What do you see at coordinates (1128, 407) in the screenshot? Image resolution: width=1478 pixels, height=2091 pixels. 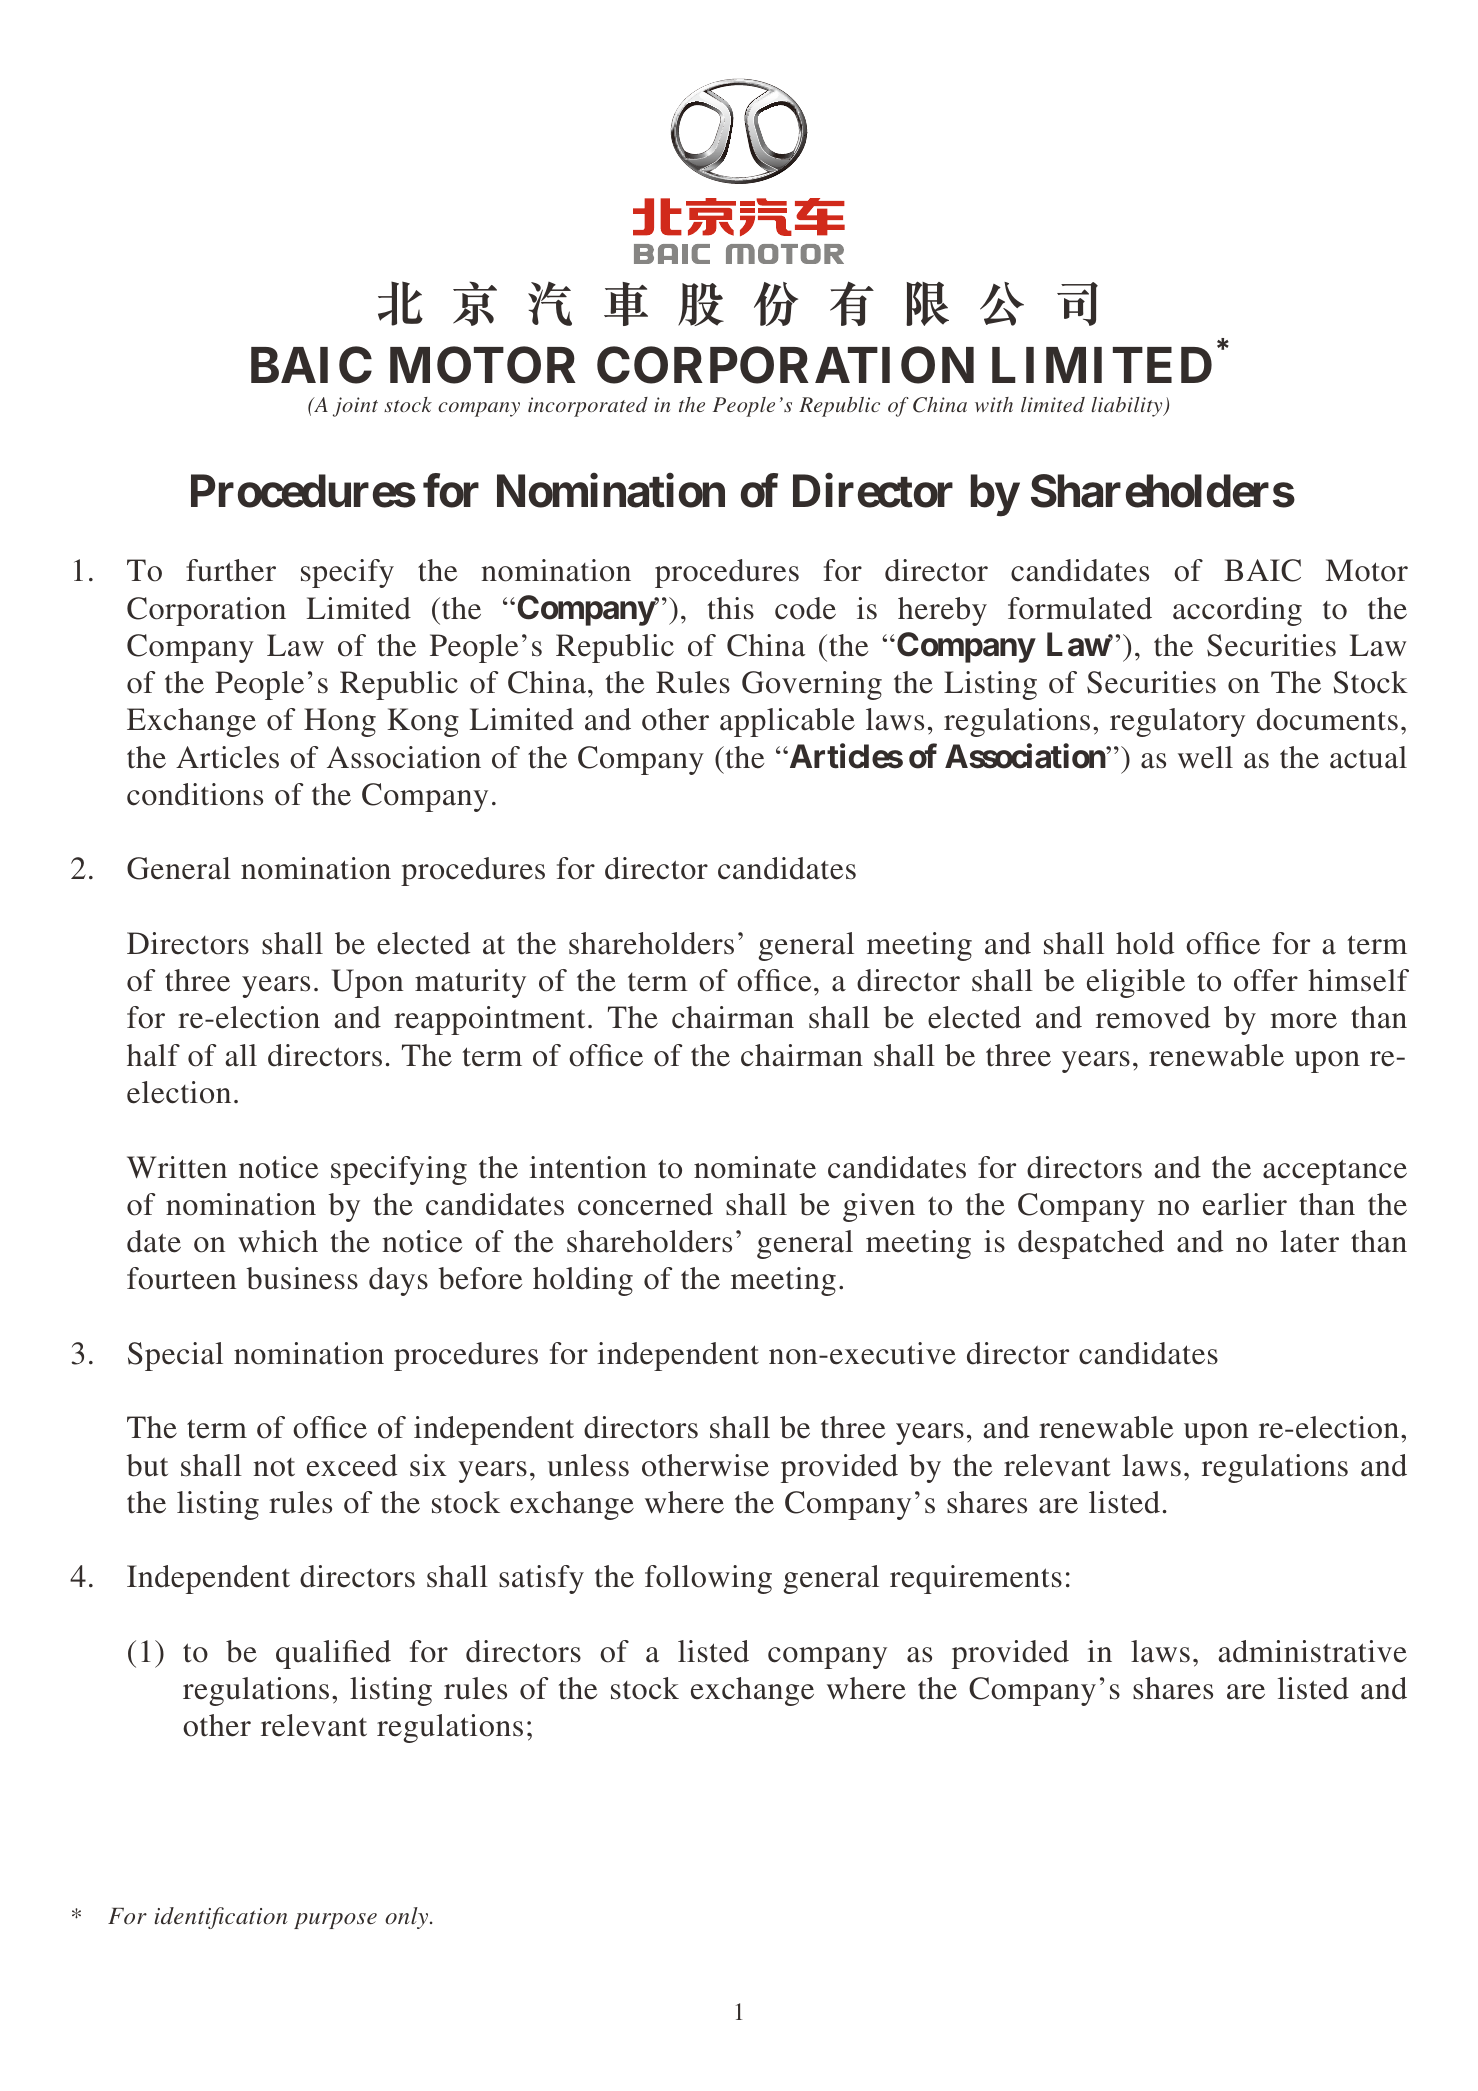 I see `liability` at bounding box center [1128, 407].
